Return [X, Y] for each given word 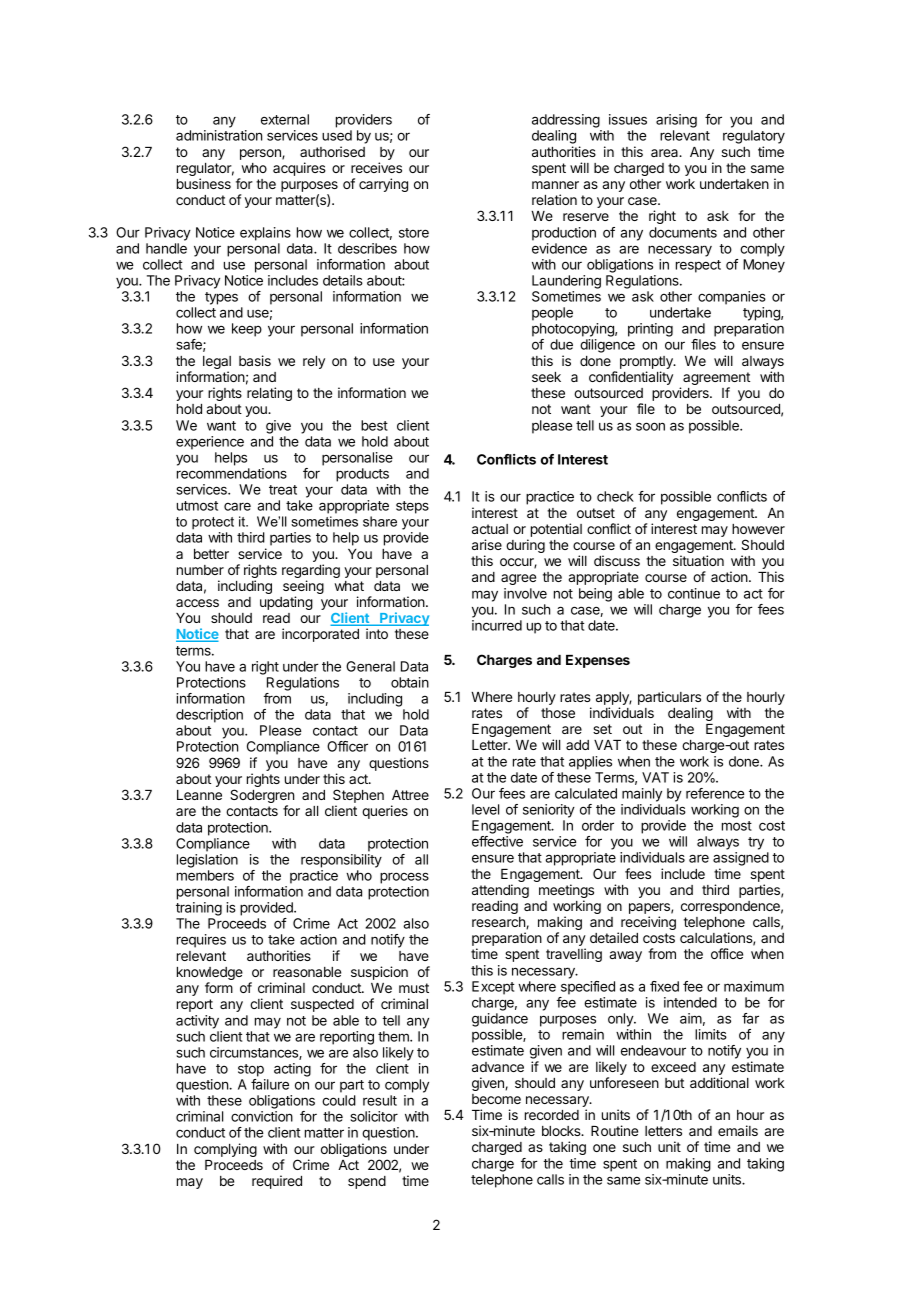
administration [219, 135]
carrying [383, 185]
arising [676, 121]
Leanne [199, 795]
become [496, 1099]
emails [738, 1130]
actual [490, 529]
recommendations [232, 473]
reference [715, 793]
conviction [262, 1116]
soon [650, 426]
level [485, 809]
